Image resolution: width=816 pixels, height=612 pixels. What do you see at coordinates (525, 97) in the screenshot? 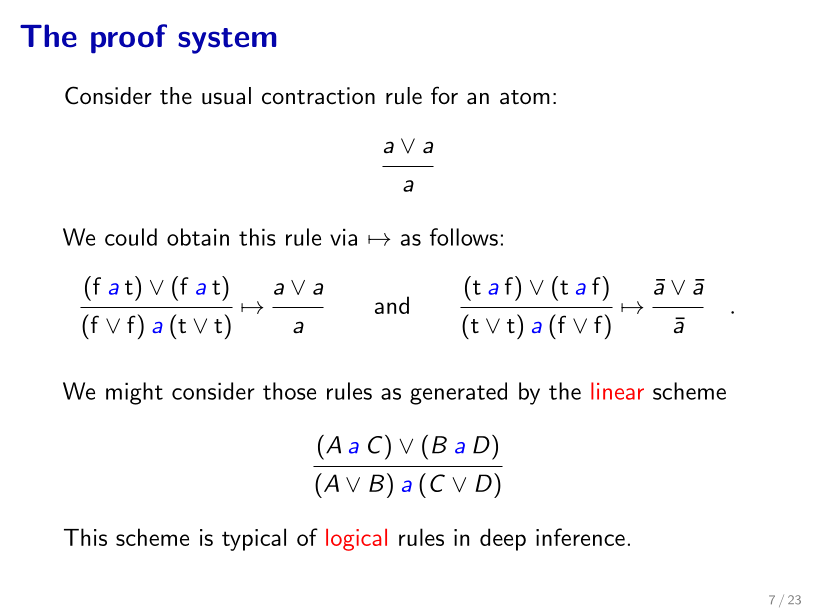
I see `atom` at bounding box center [525, 97].
